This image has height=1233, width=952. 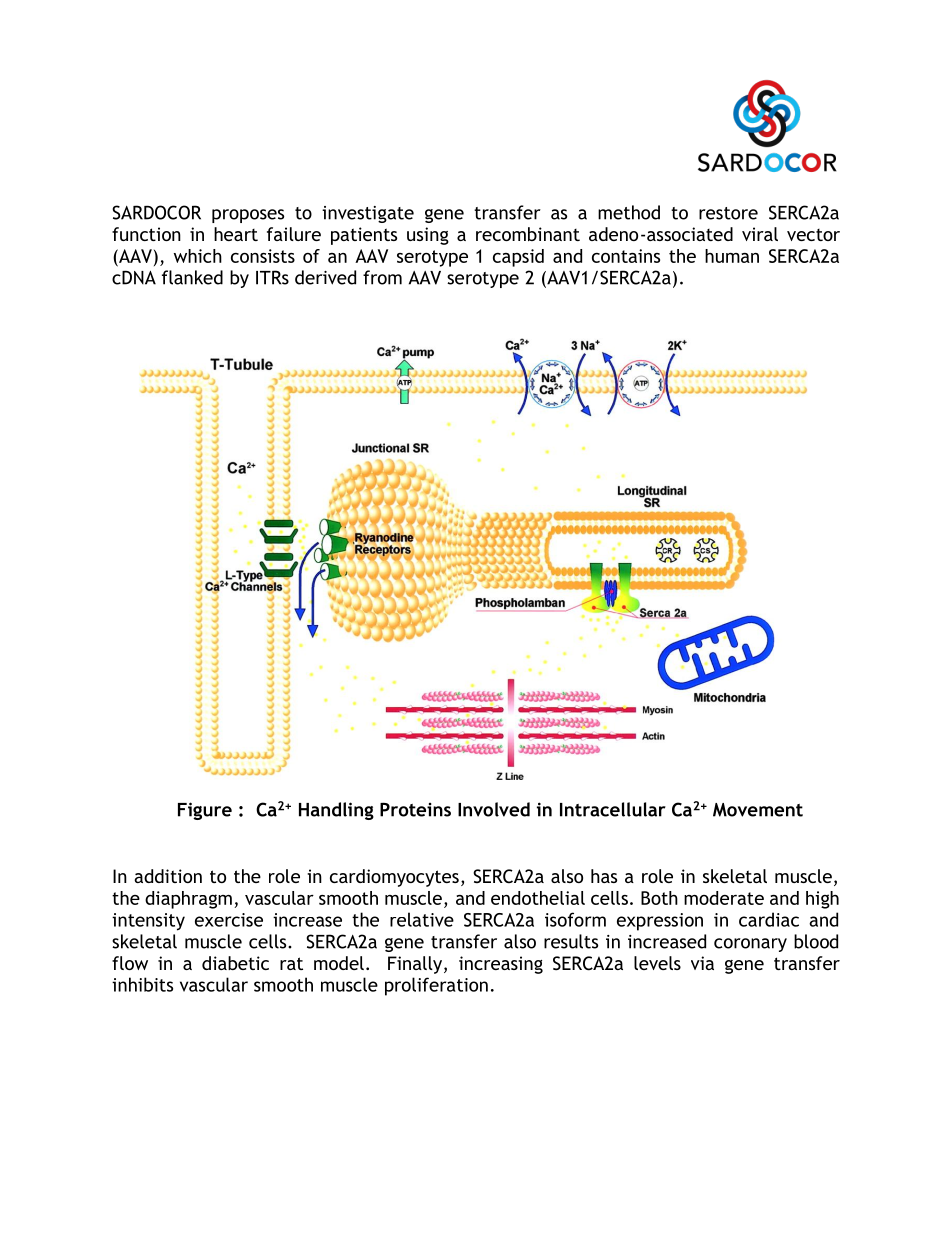 What do you see at coordinates (428, 236) in the image?
I see `using` at bounding box center [428, 236].
